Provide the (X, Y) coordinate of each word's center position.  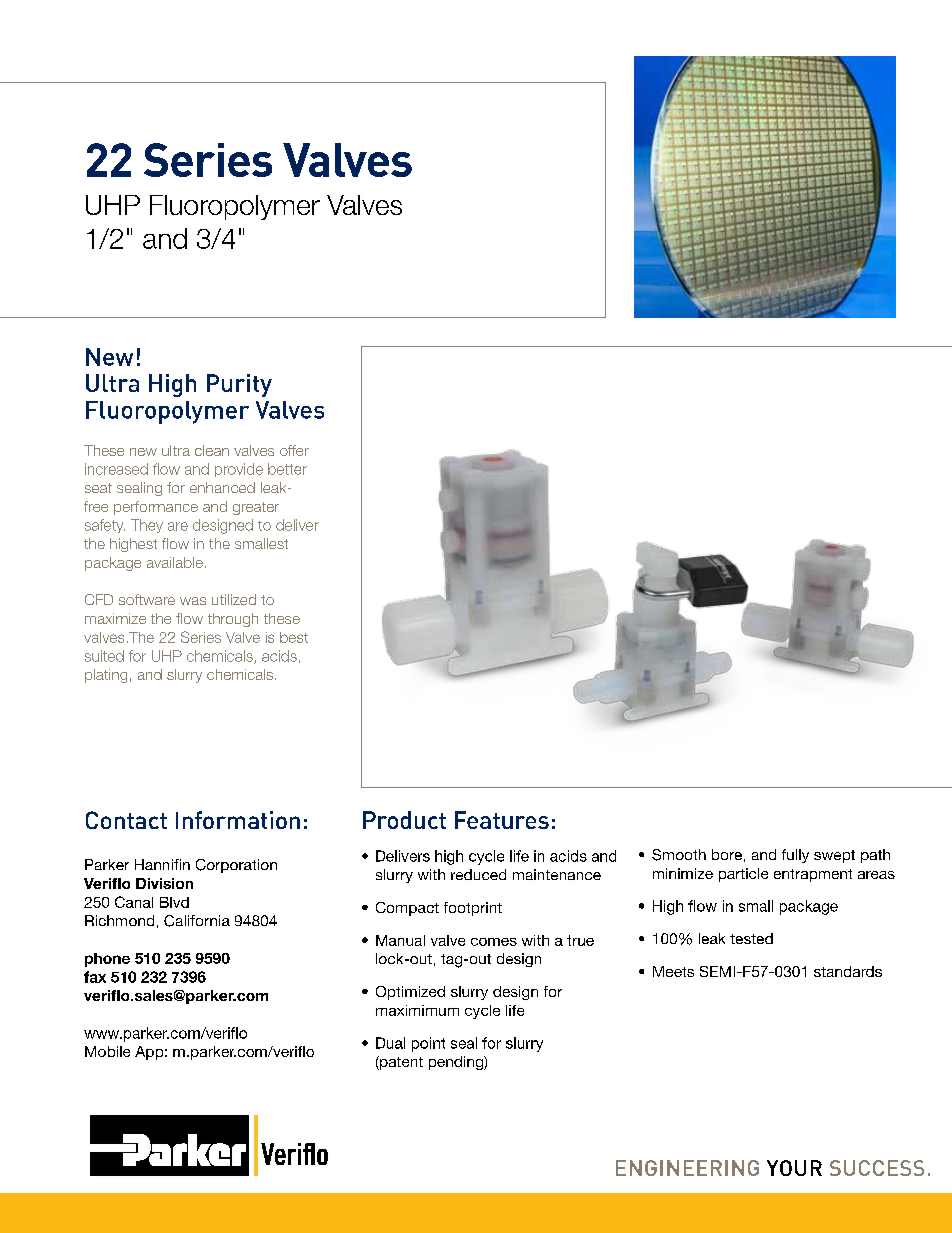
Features (502, 820)
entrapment (813, 875)
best (294, 637)
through (233, 620)
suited (104, 656)
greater (256, 508)
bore (727, 854)
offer (294, 450)
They (147, 526)
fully (795, 856)
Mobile (107, 1051)
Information (238, 820)
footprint (473, 909)
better (287, 469)
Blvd (174, 902)
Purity (239, 385)
